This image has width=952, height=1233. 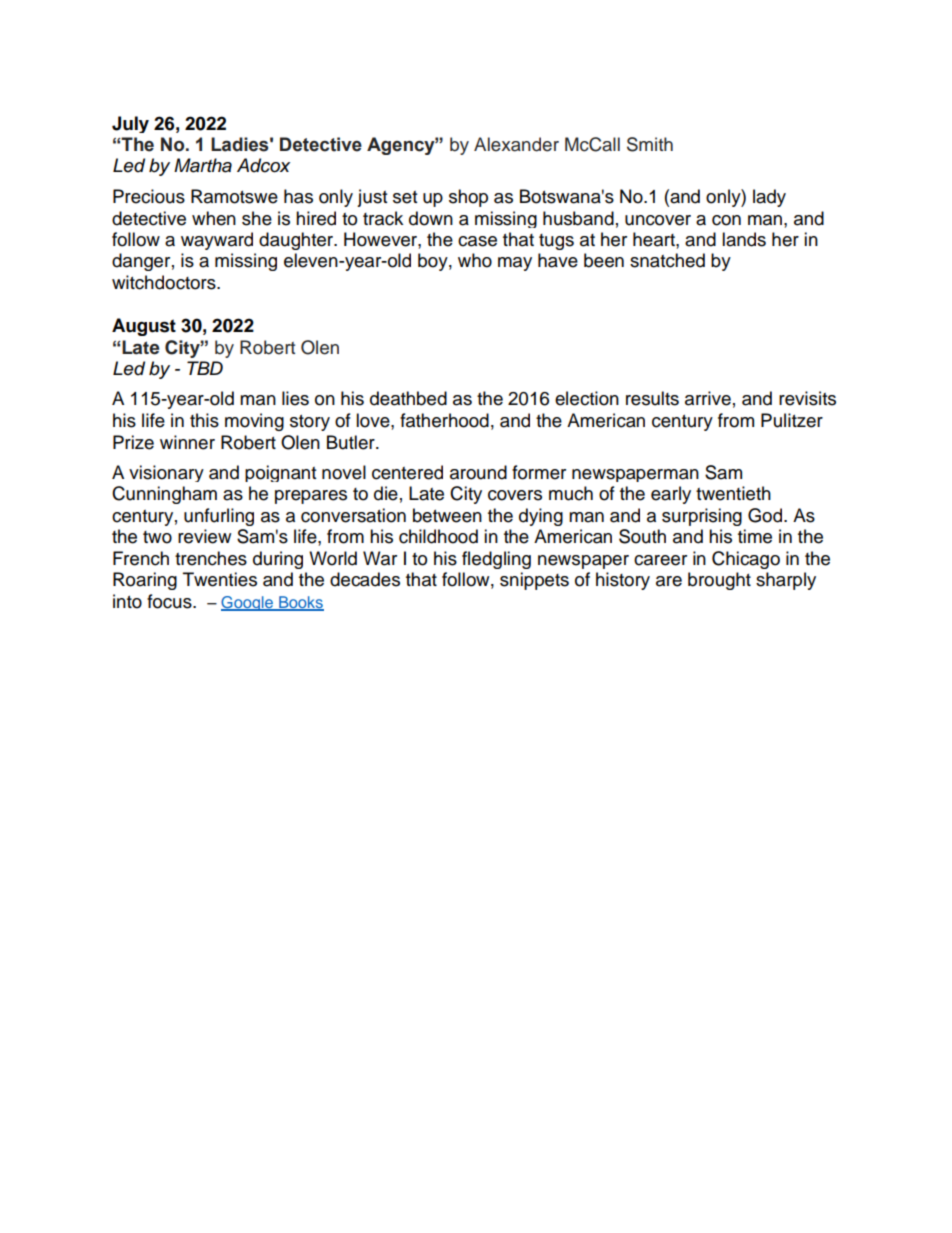 What do you see at coordinates (478, 472) in the image?
I see `around` at bounding box center [478, 472].
